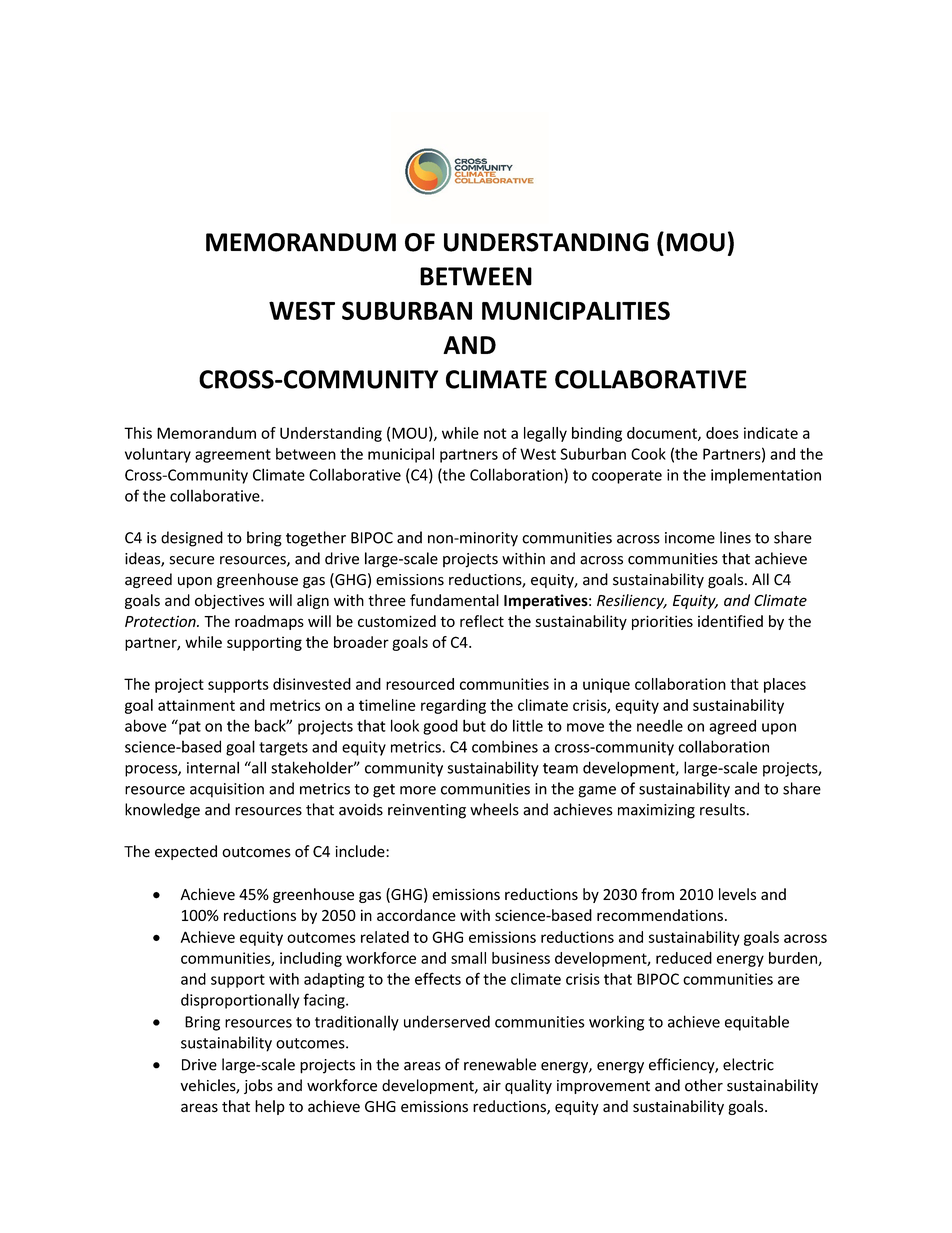 The width and height of the screenshot is (952, 1233). What do you see at coordinates (233, 456) in the screenshot?
I see `agreement` at bounding box center [233, 456].
